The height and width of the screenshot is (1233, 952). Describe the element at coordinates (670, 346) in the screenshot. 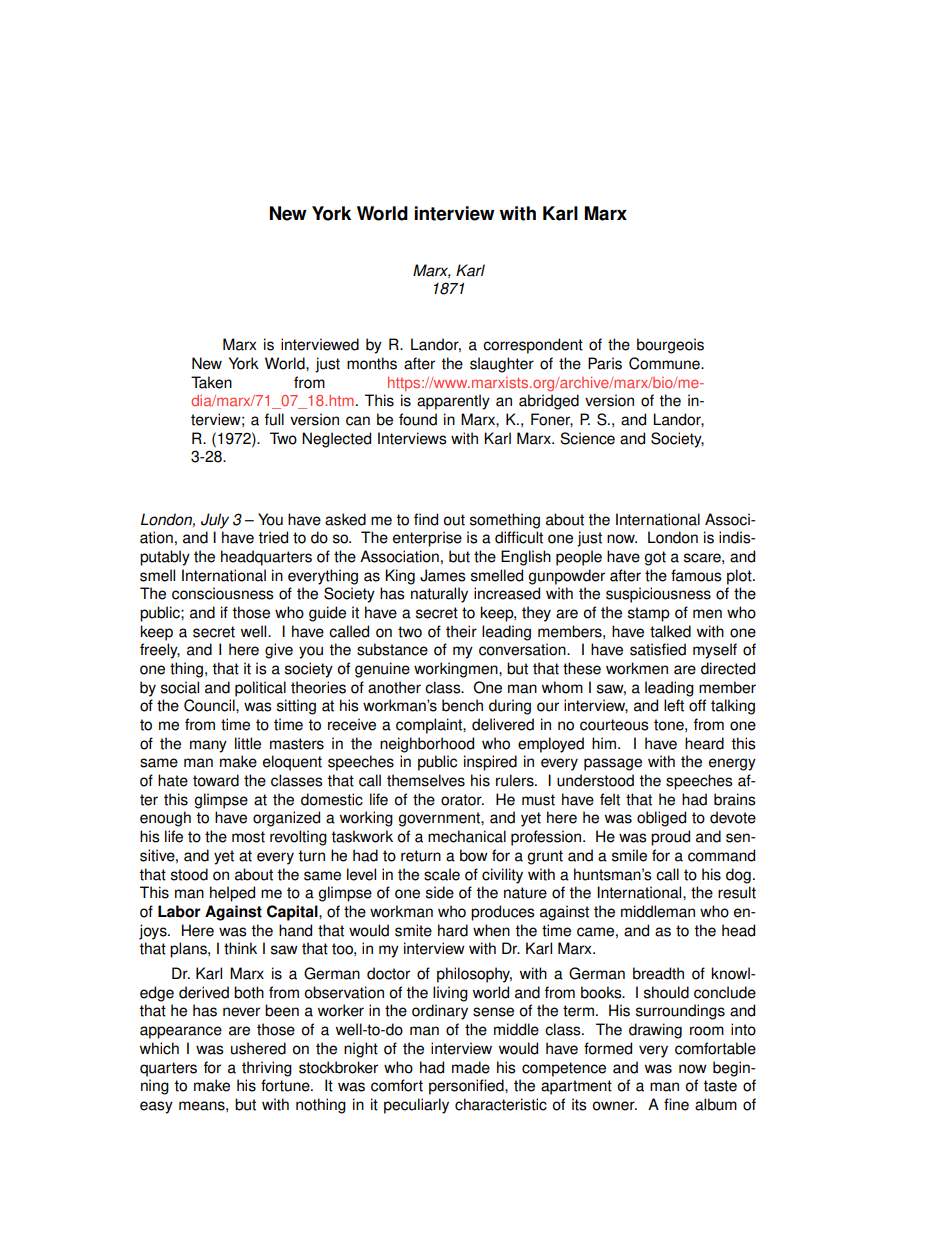

I see `bourgeois` at that location.
